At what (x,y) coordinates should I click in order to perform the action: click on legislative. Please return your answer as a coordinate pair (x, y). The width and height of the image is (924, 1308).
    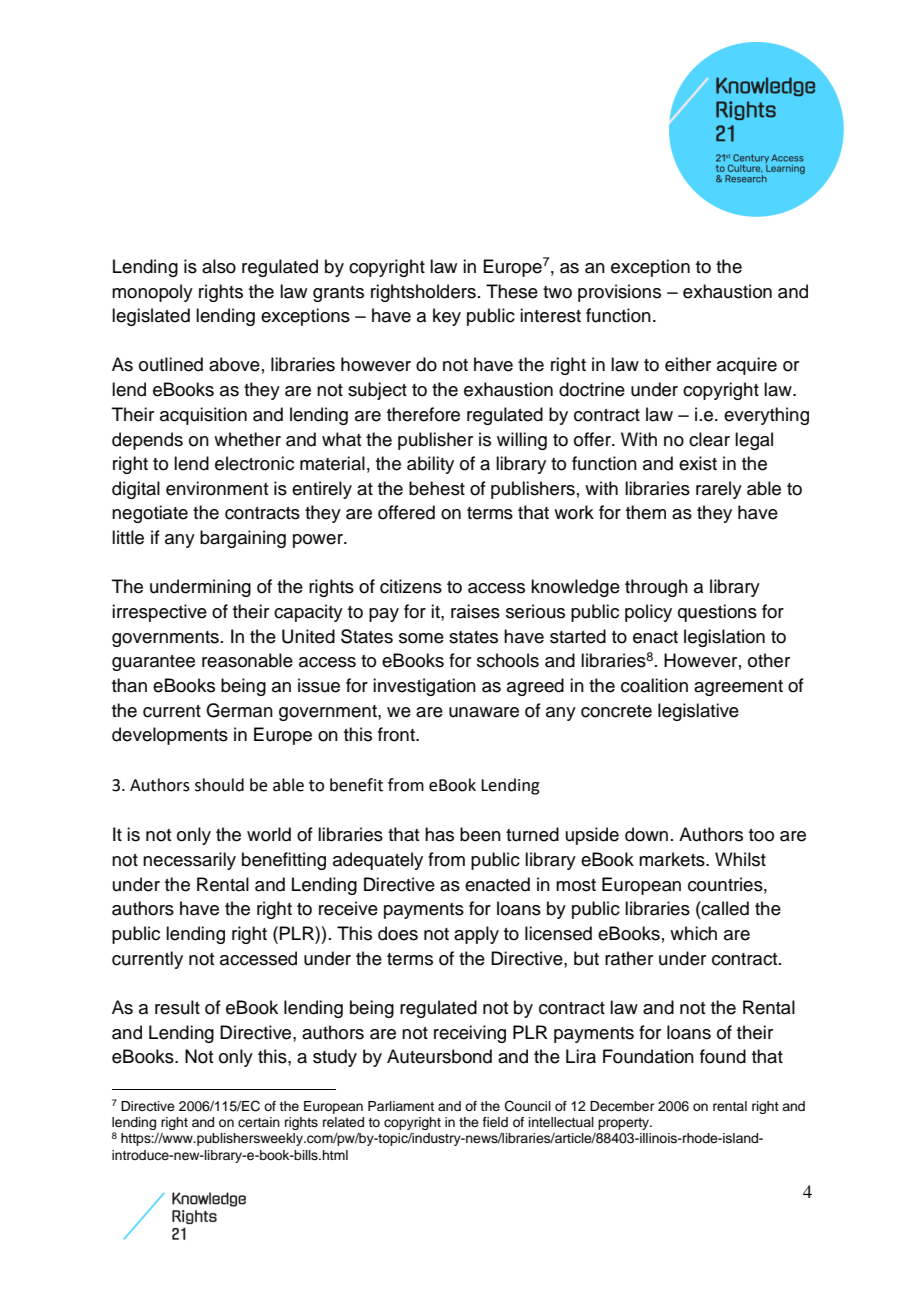
    Looking at the image, I should click on (698, 712).
